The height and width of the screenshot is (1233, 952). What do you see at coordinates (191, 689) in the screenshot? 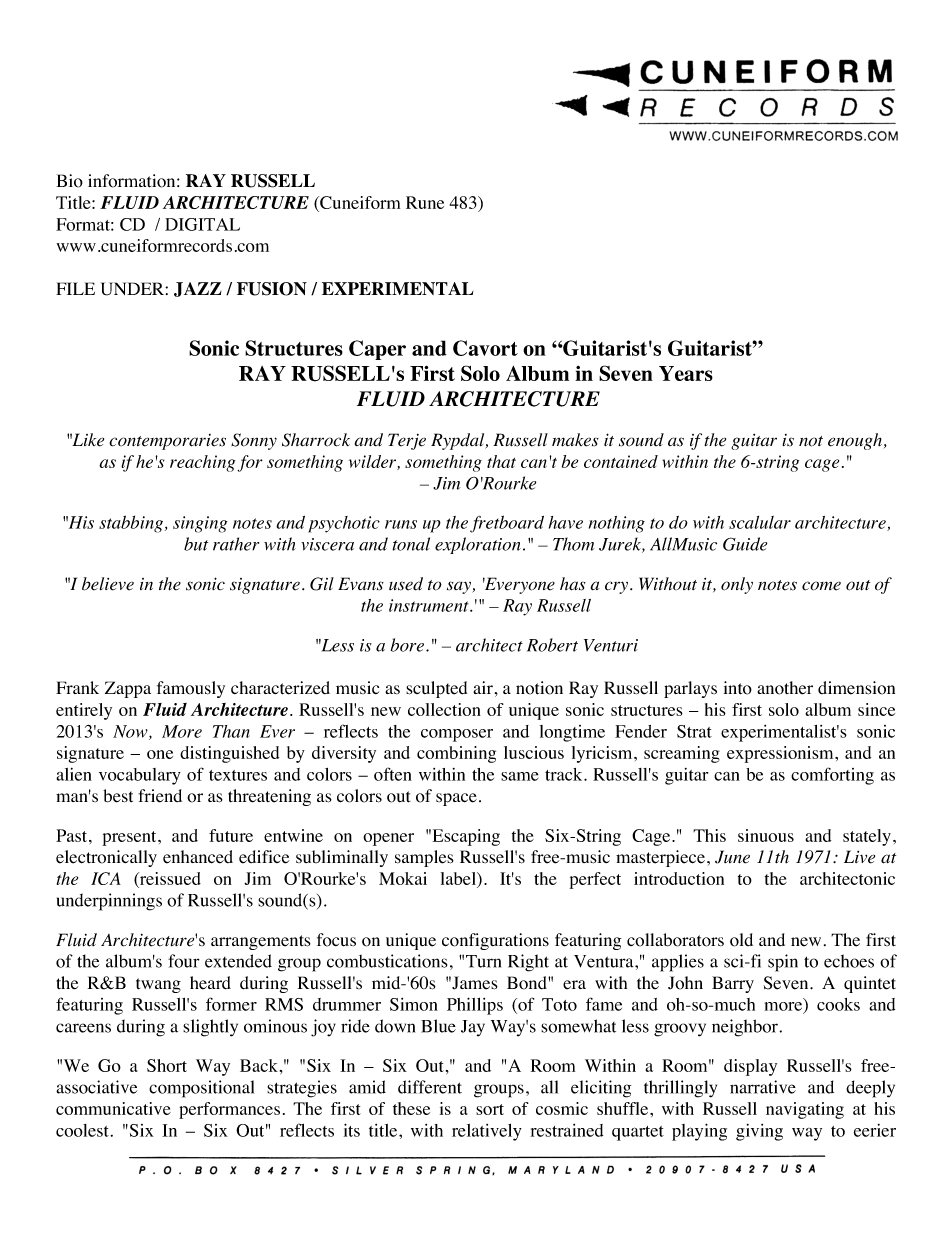
I see `famously` at bounding box center [191, 689].
